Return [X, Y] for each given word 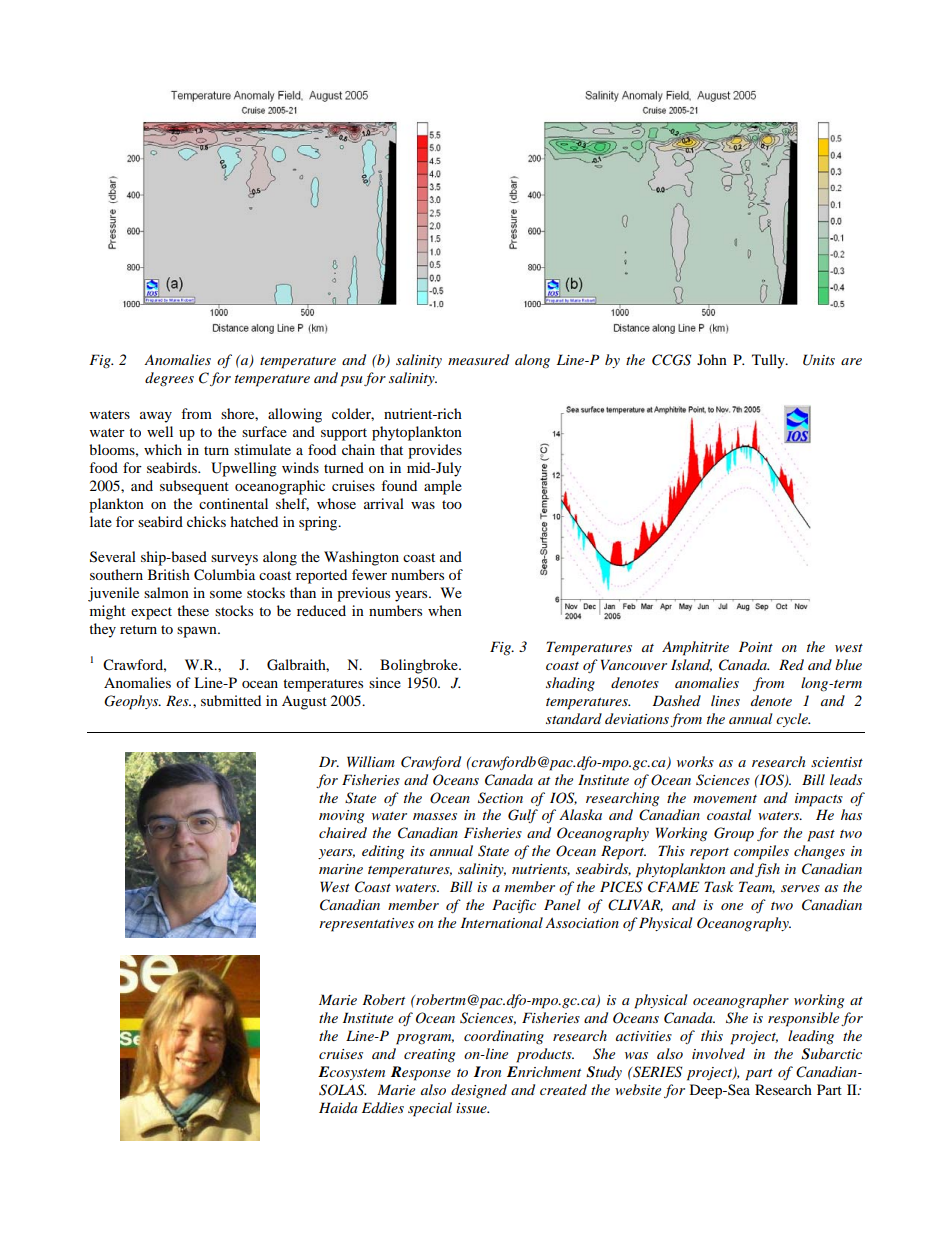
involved [718, 1053]
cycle [793, 720]
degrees [169, 379]
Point [756, 646]
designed [479, 1091]
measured [478, 359]
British [169, 574]
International [502, 922]
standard [574, 718]
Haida [338, 1107]
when [445, 610]
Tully [769, 361]
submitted [231, 700]
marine [341, 869]
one [732, 906]
